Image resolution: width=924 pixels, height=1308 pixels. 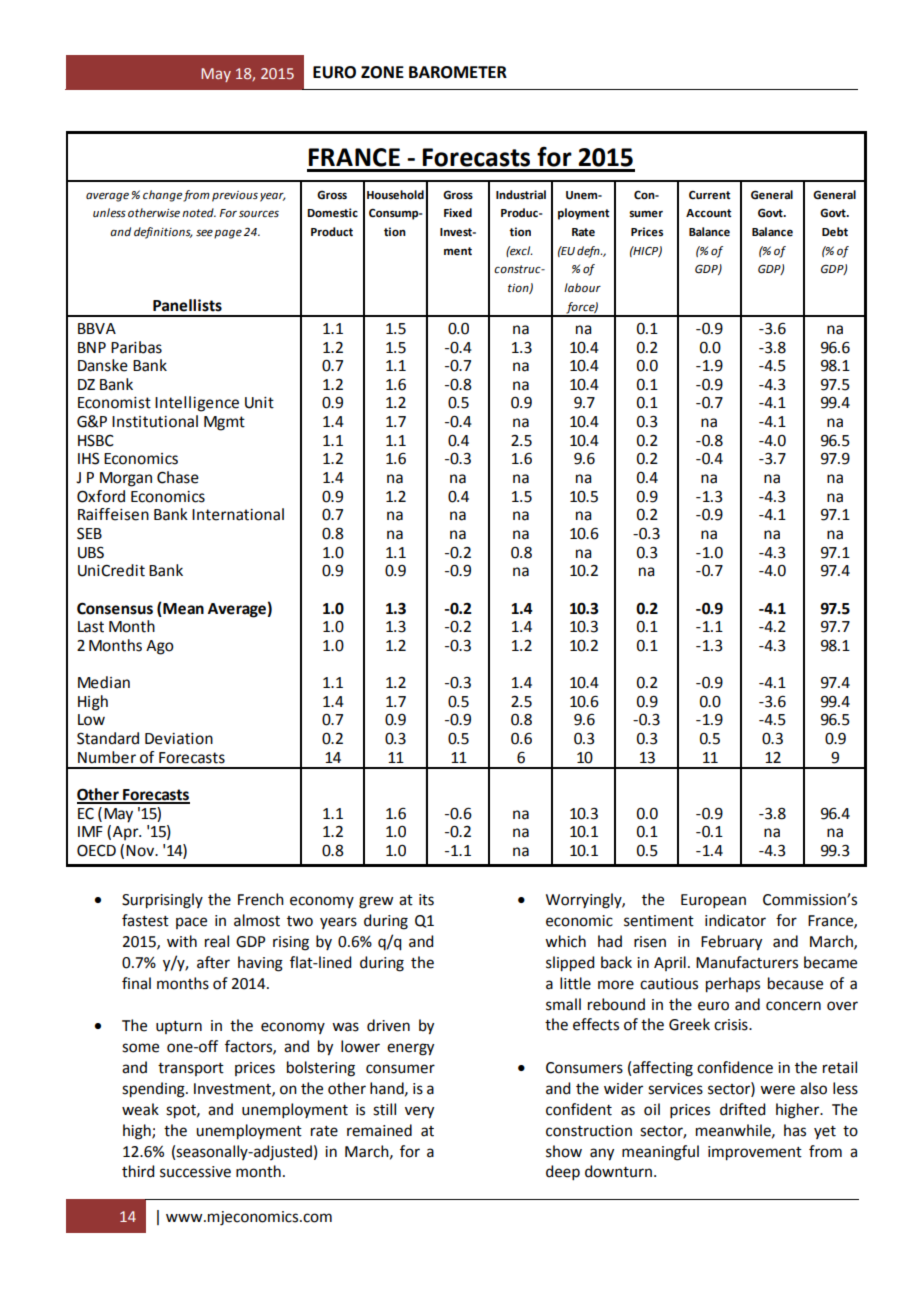 What do you see at coordinates (178, 477) in the image?
I see `Chase` at bounding box center [178, 477].
